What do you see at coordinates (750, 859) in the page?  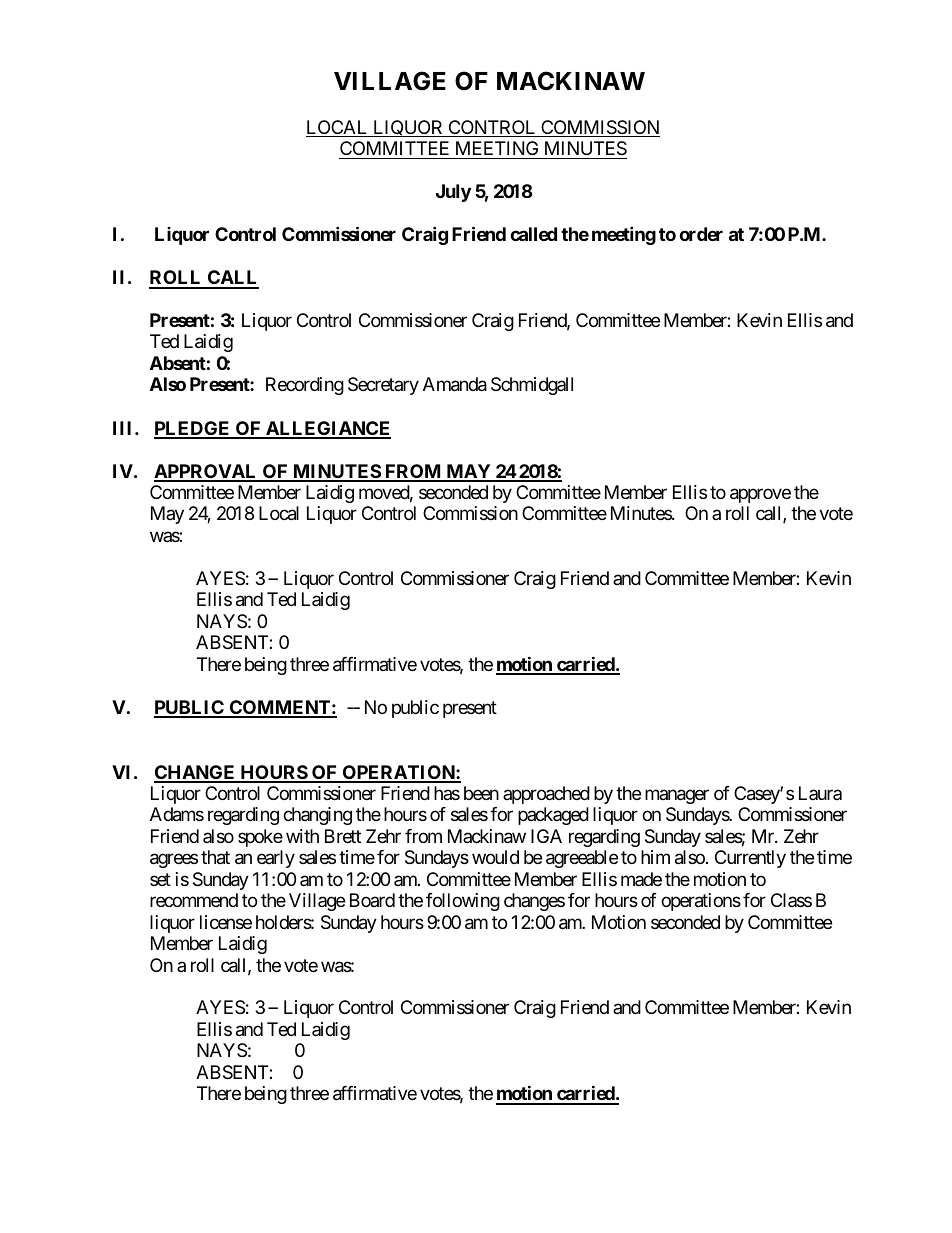 I see `Currently` at bounding box center [750, 859].
